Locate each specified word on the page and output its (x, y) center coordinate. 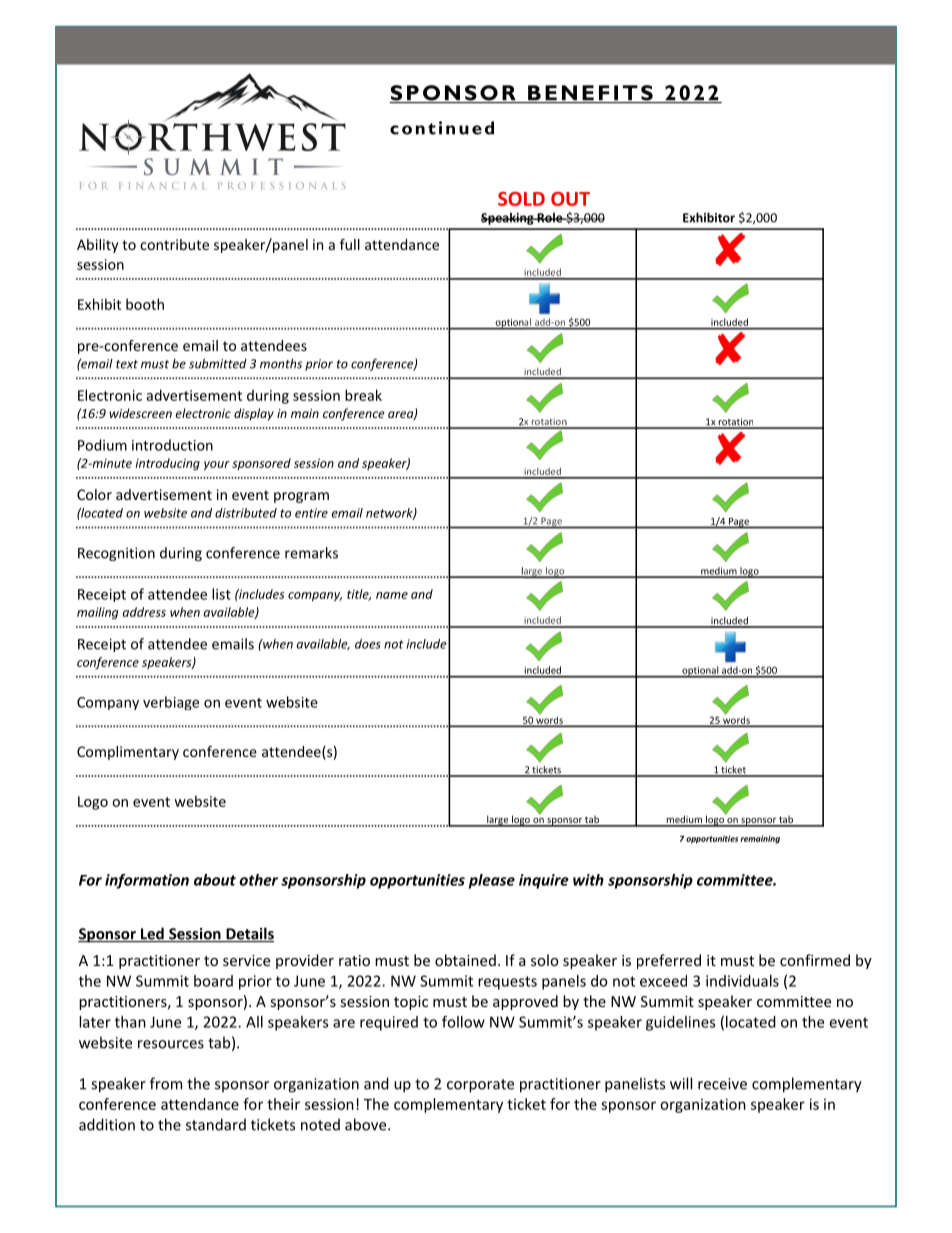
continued (442, 128)
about (215, 880)
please (492, 881)
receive (722, 1084)
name (392, 595)
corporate (480, 1086)
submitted (218, 363)
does (368, 644)
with (588, 880)
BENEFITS (590, 94)
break (363, 395)
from (166, 1083)
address (144, 612)
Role (550, 217)
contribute (174, 244)
